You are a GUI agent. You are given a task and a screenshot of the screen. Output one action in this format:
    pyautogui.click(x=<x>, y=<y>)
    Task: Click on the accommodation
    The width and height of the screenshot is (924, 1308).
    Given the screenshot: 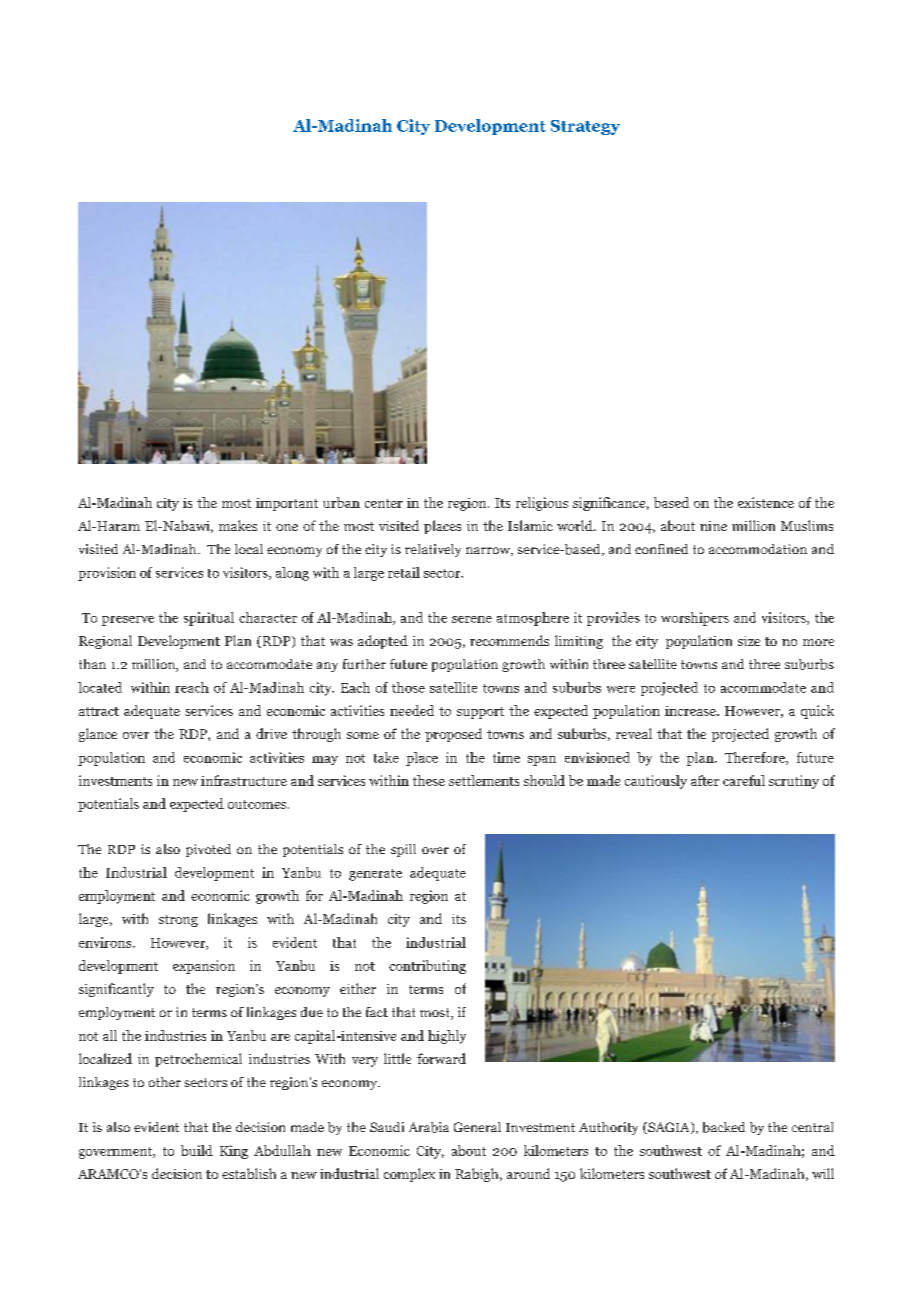 What is the action you would take?
    pyautogui.click(x=758, y=549)
